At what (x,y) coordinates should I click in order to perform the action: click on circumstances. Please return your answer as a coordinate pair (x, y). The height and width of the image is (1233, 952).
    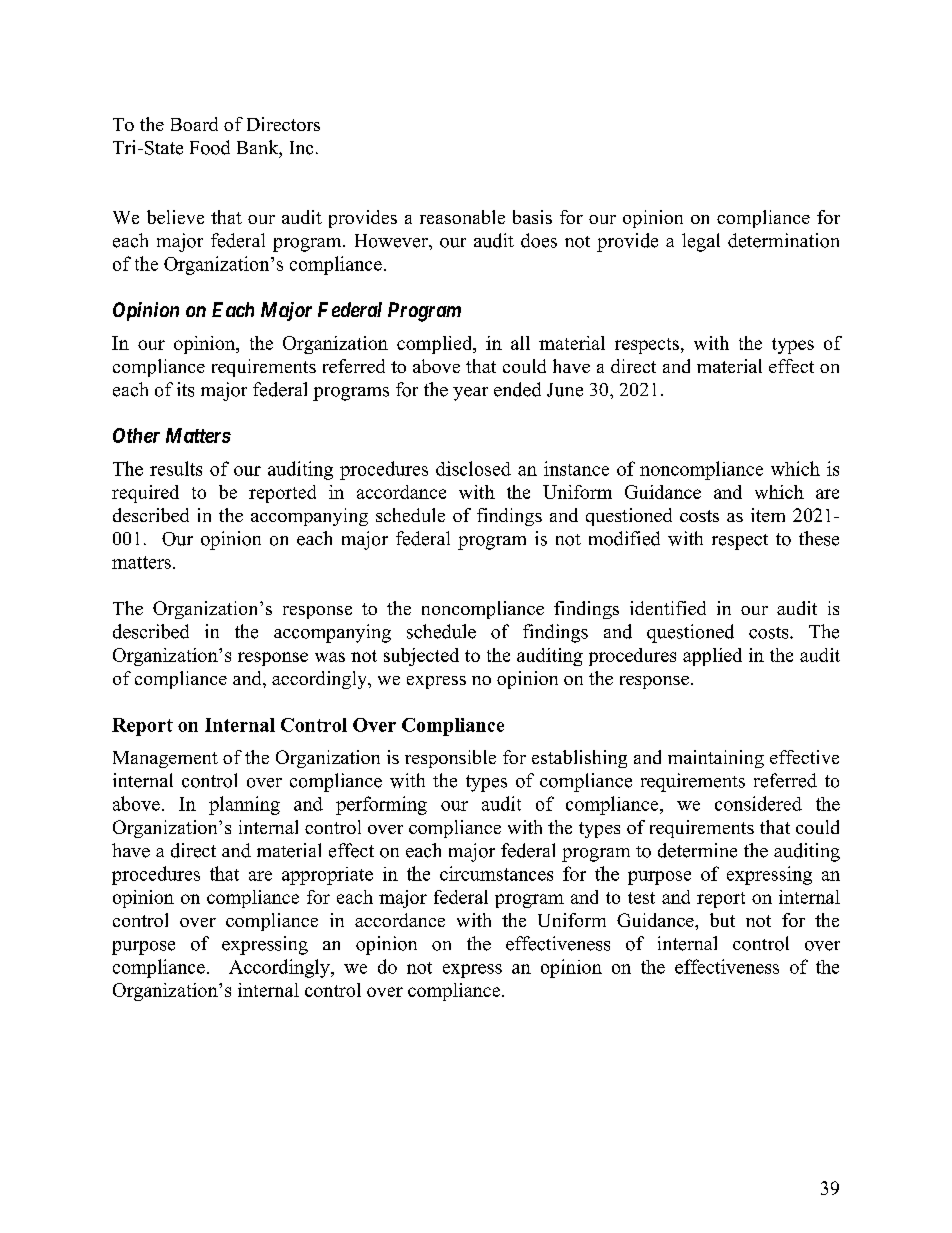
    Looking at the image, I should click on (496, 873).
